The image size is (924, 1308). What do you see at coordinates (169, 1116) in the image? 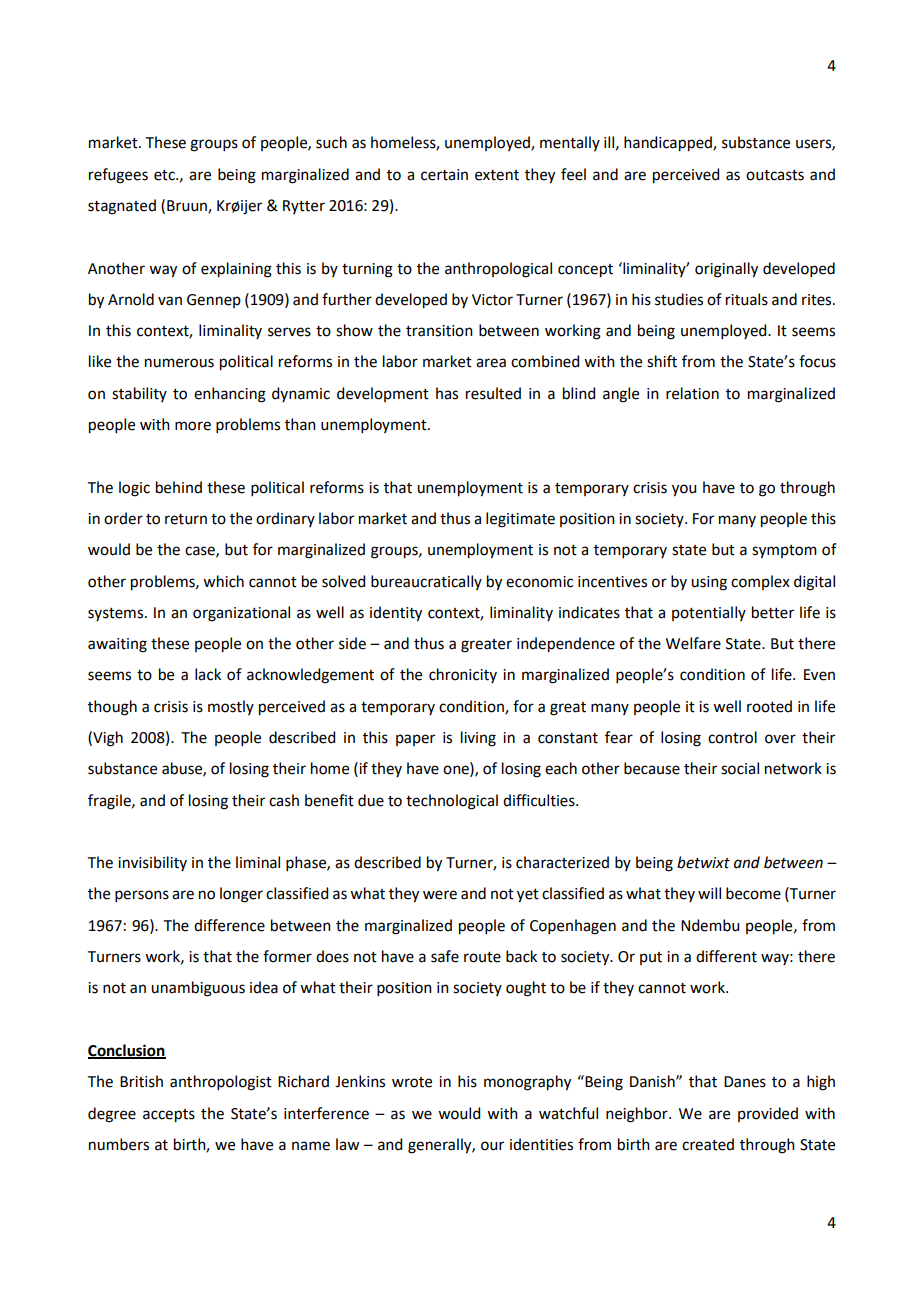
I see `accepts` at bounding box center [169, 1116].
